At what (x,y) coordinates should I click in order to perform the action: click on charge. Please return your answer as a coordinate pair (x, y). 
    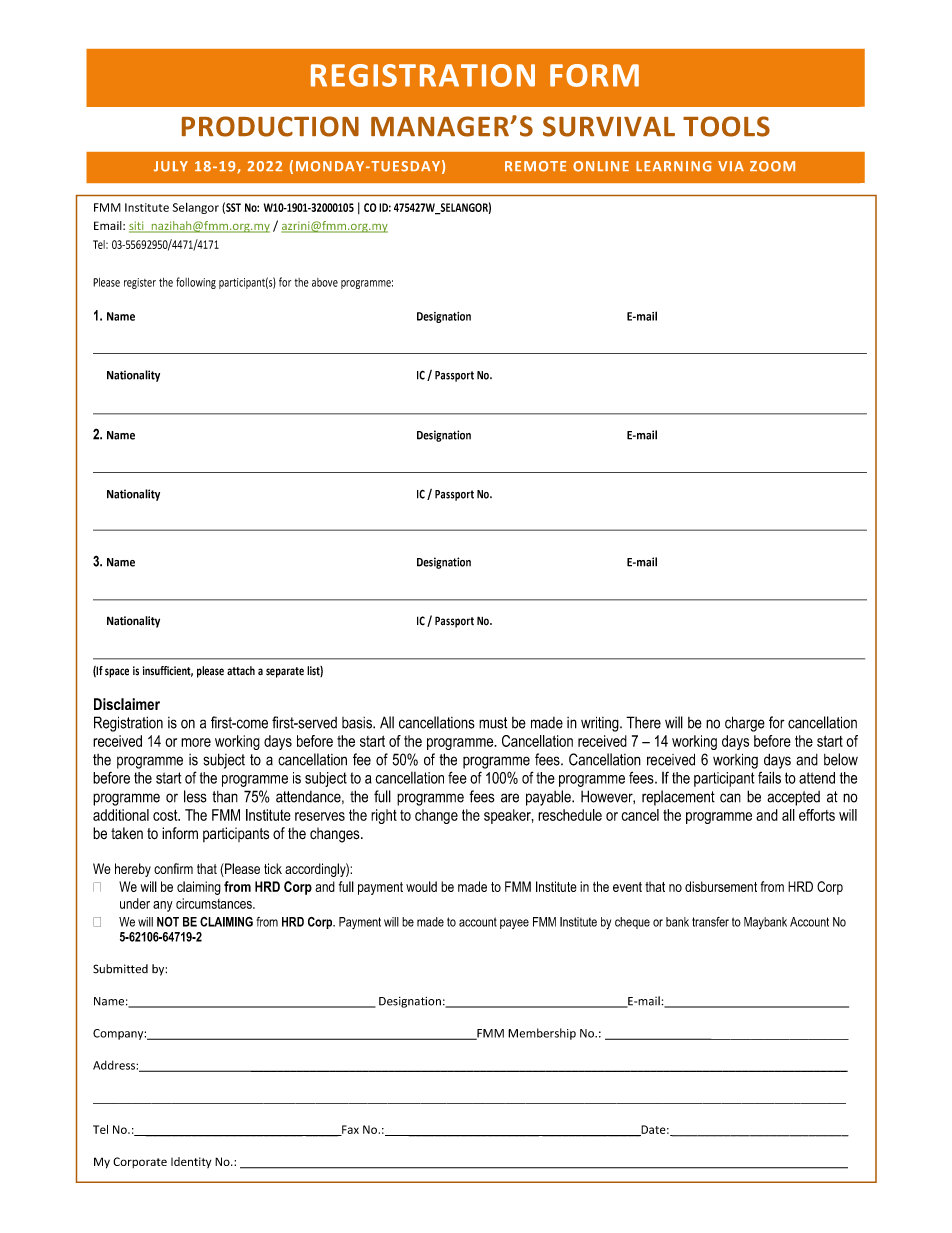
    Looking at the image, I should click on (745, 724).
